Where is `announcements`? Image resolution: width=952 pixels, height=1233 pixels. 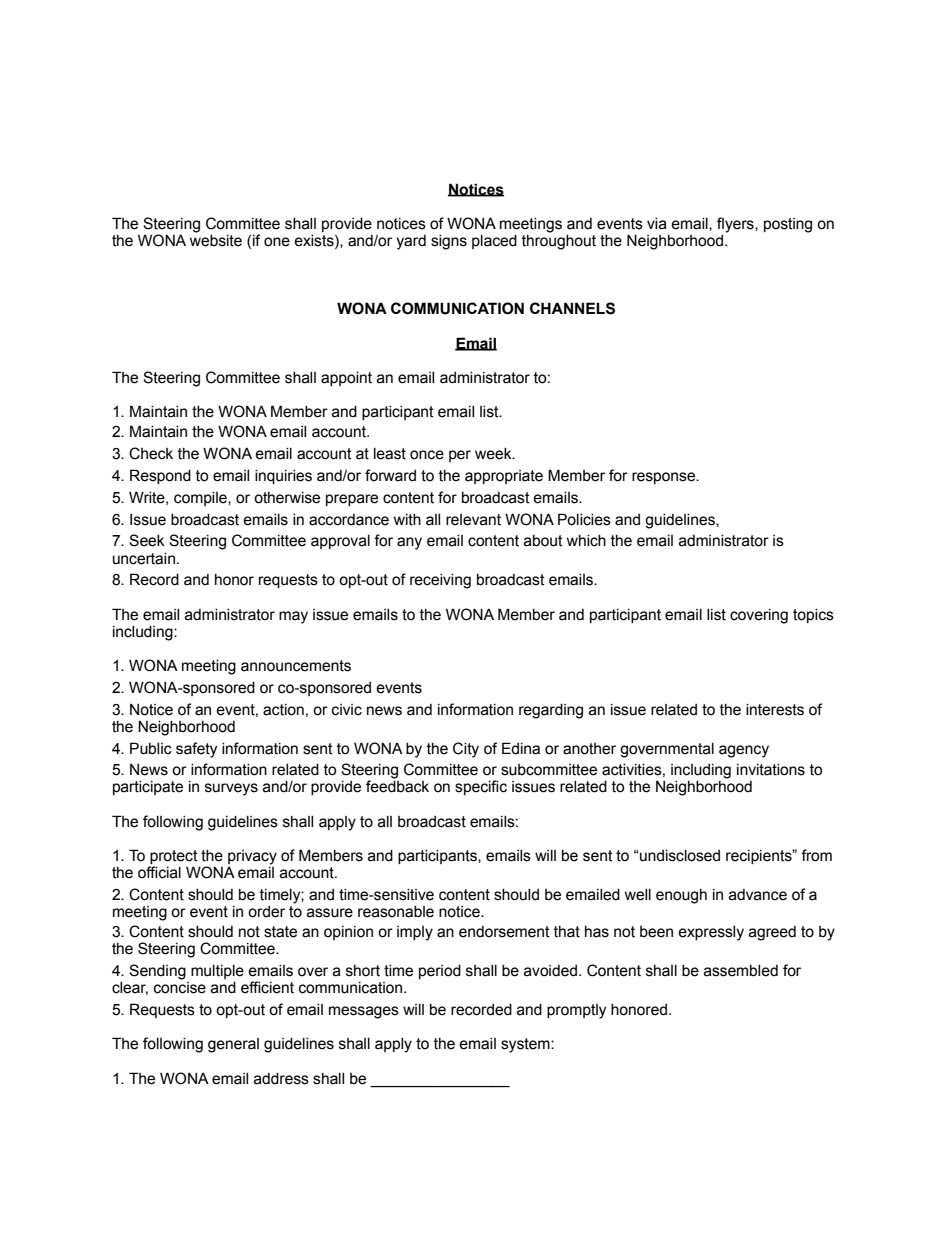 announcements is located at coordinates (296, 666).
